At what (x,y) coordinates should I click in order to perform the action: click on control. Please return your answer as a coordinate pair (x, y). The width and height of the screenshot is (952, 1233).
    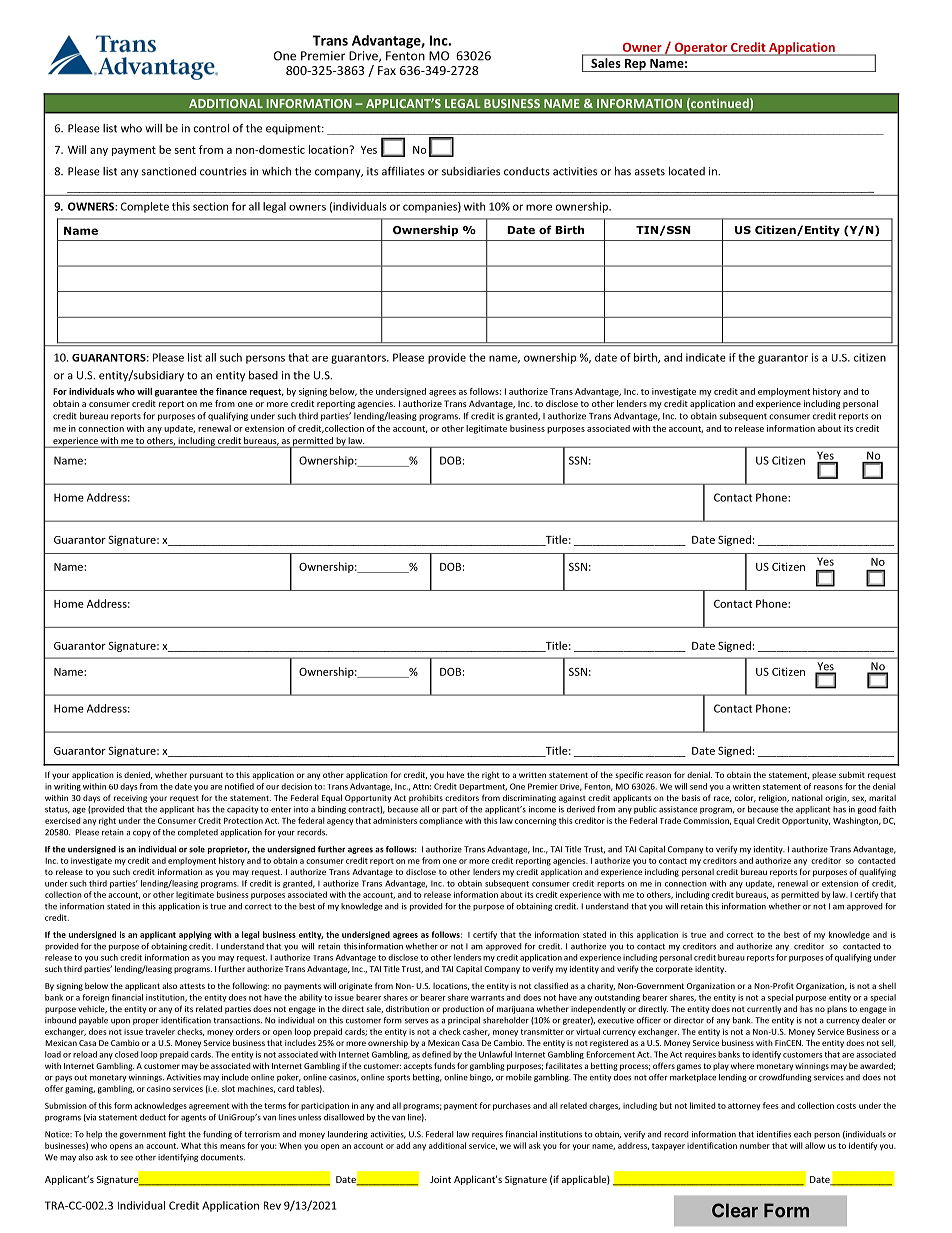
    Looking at the image, I should click on (211, 128).
